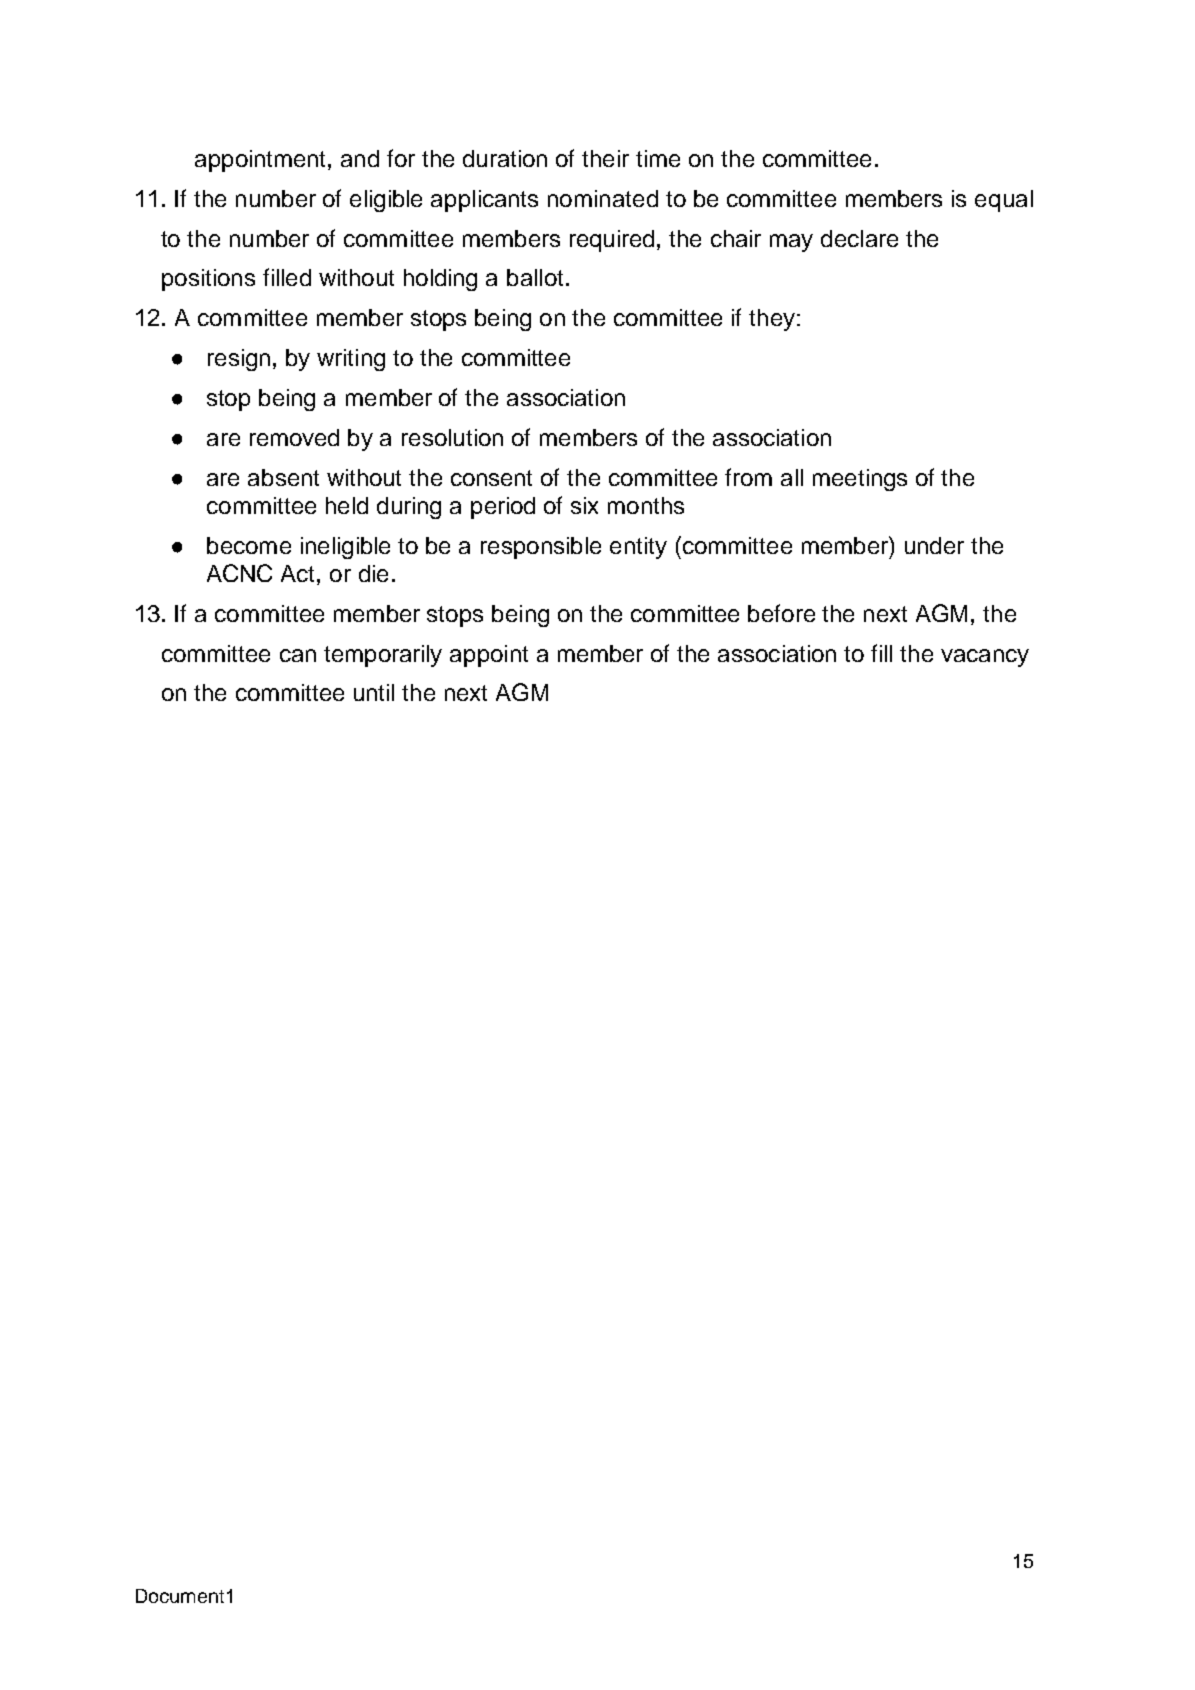 This screenshot has height=1690, width=1195. I want to click on positions, so click(208, 280).
